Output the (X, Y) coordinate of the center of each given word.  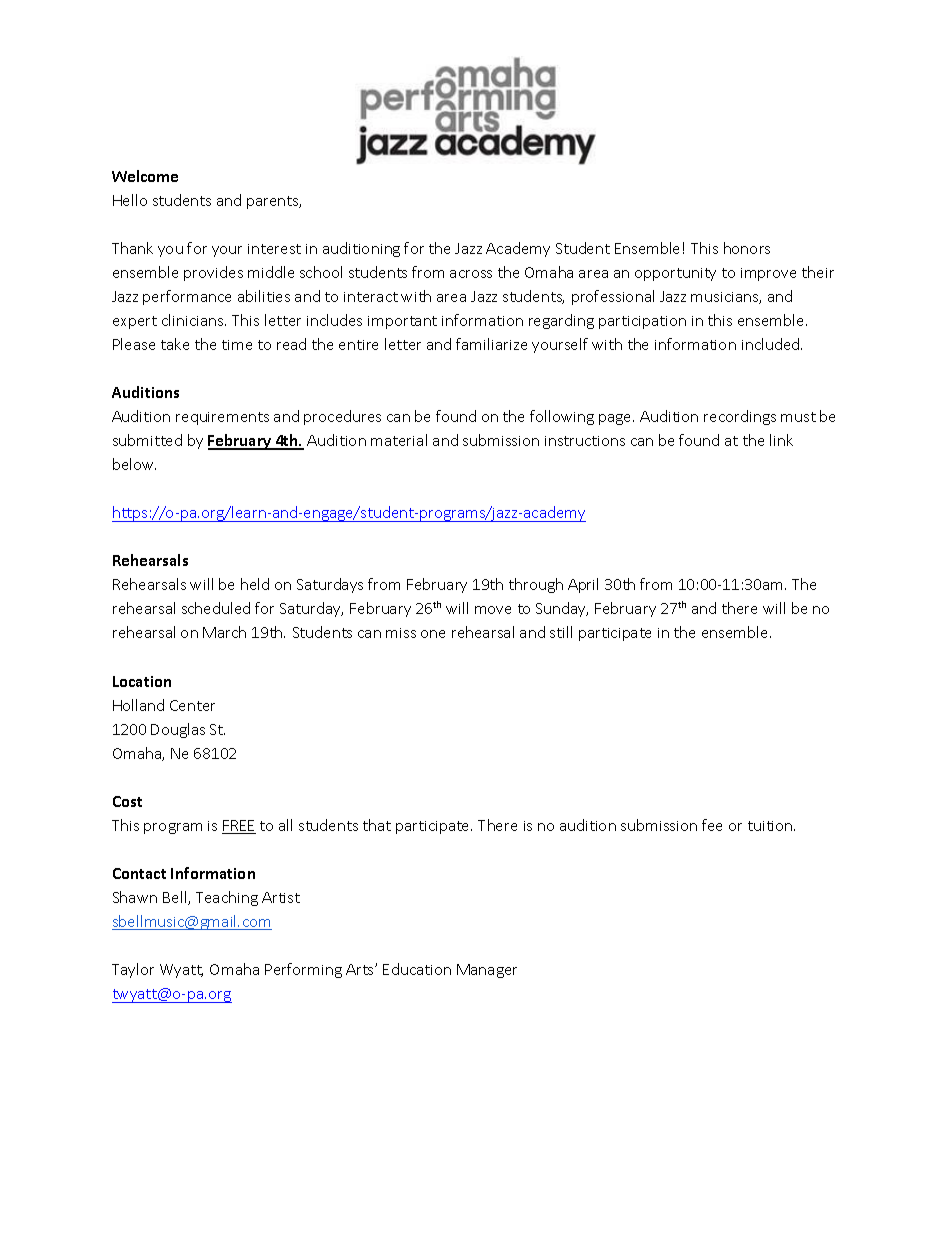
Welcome (145, 176)
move (493, 610)
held (255, 584)
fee (712, 825)
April (583, 585)
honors (747, 248)
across (471, 274)
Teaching (227, 898)
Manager (487, 971)
